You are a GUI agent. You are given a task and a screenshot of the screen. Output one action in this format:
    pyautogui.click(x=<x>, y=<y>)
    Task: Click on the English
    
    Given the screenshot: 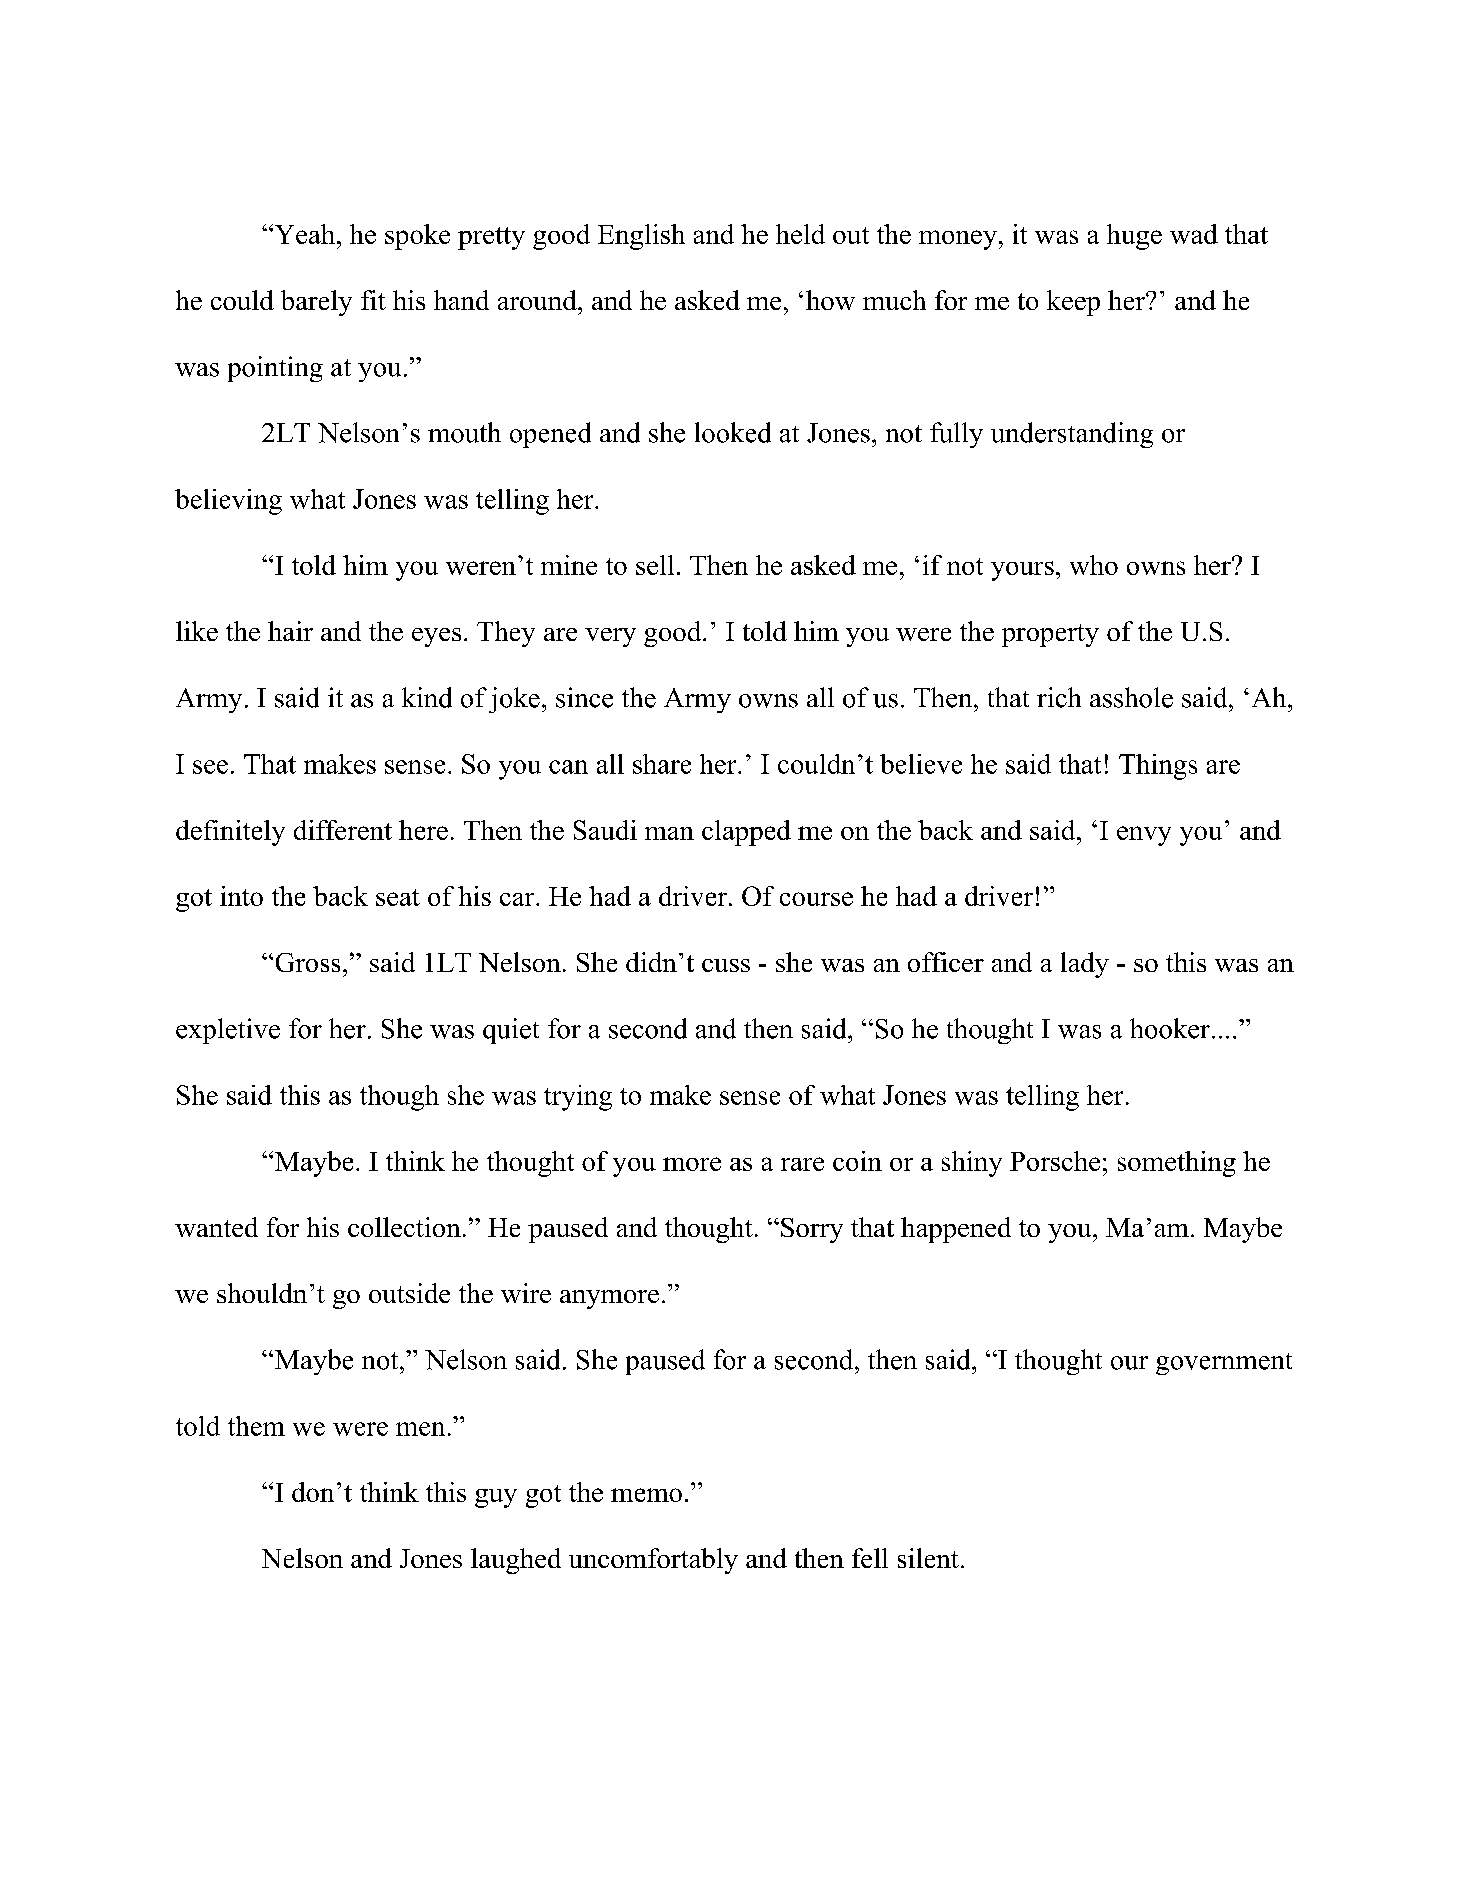 What is the action you would take?
    pyautogui.click(x=641, y=237)
